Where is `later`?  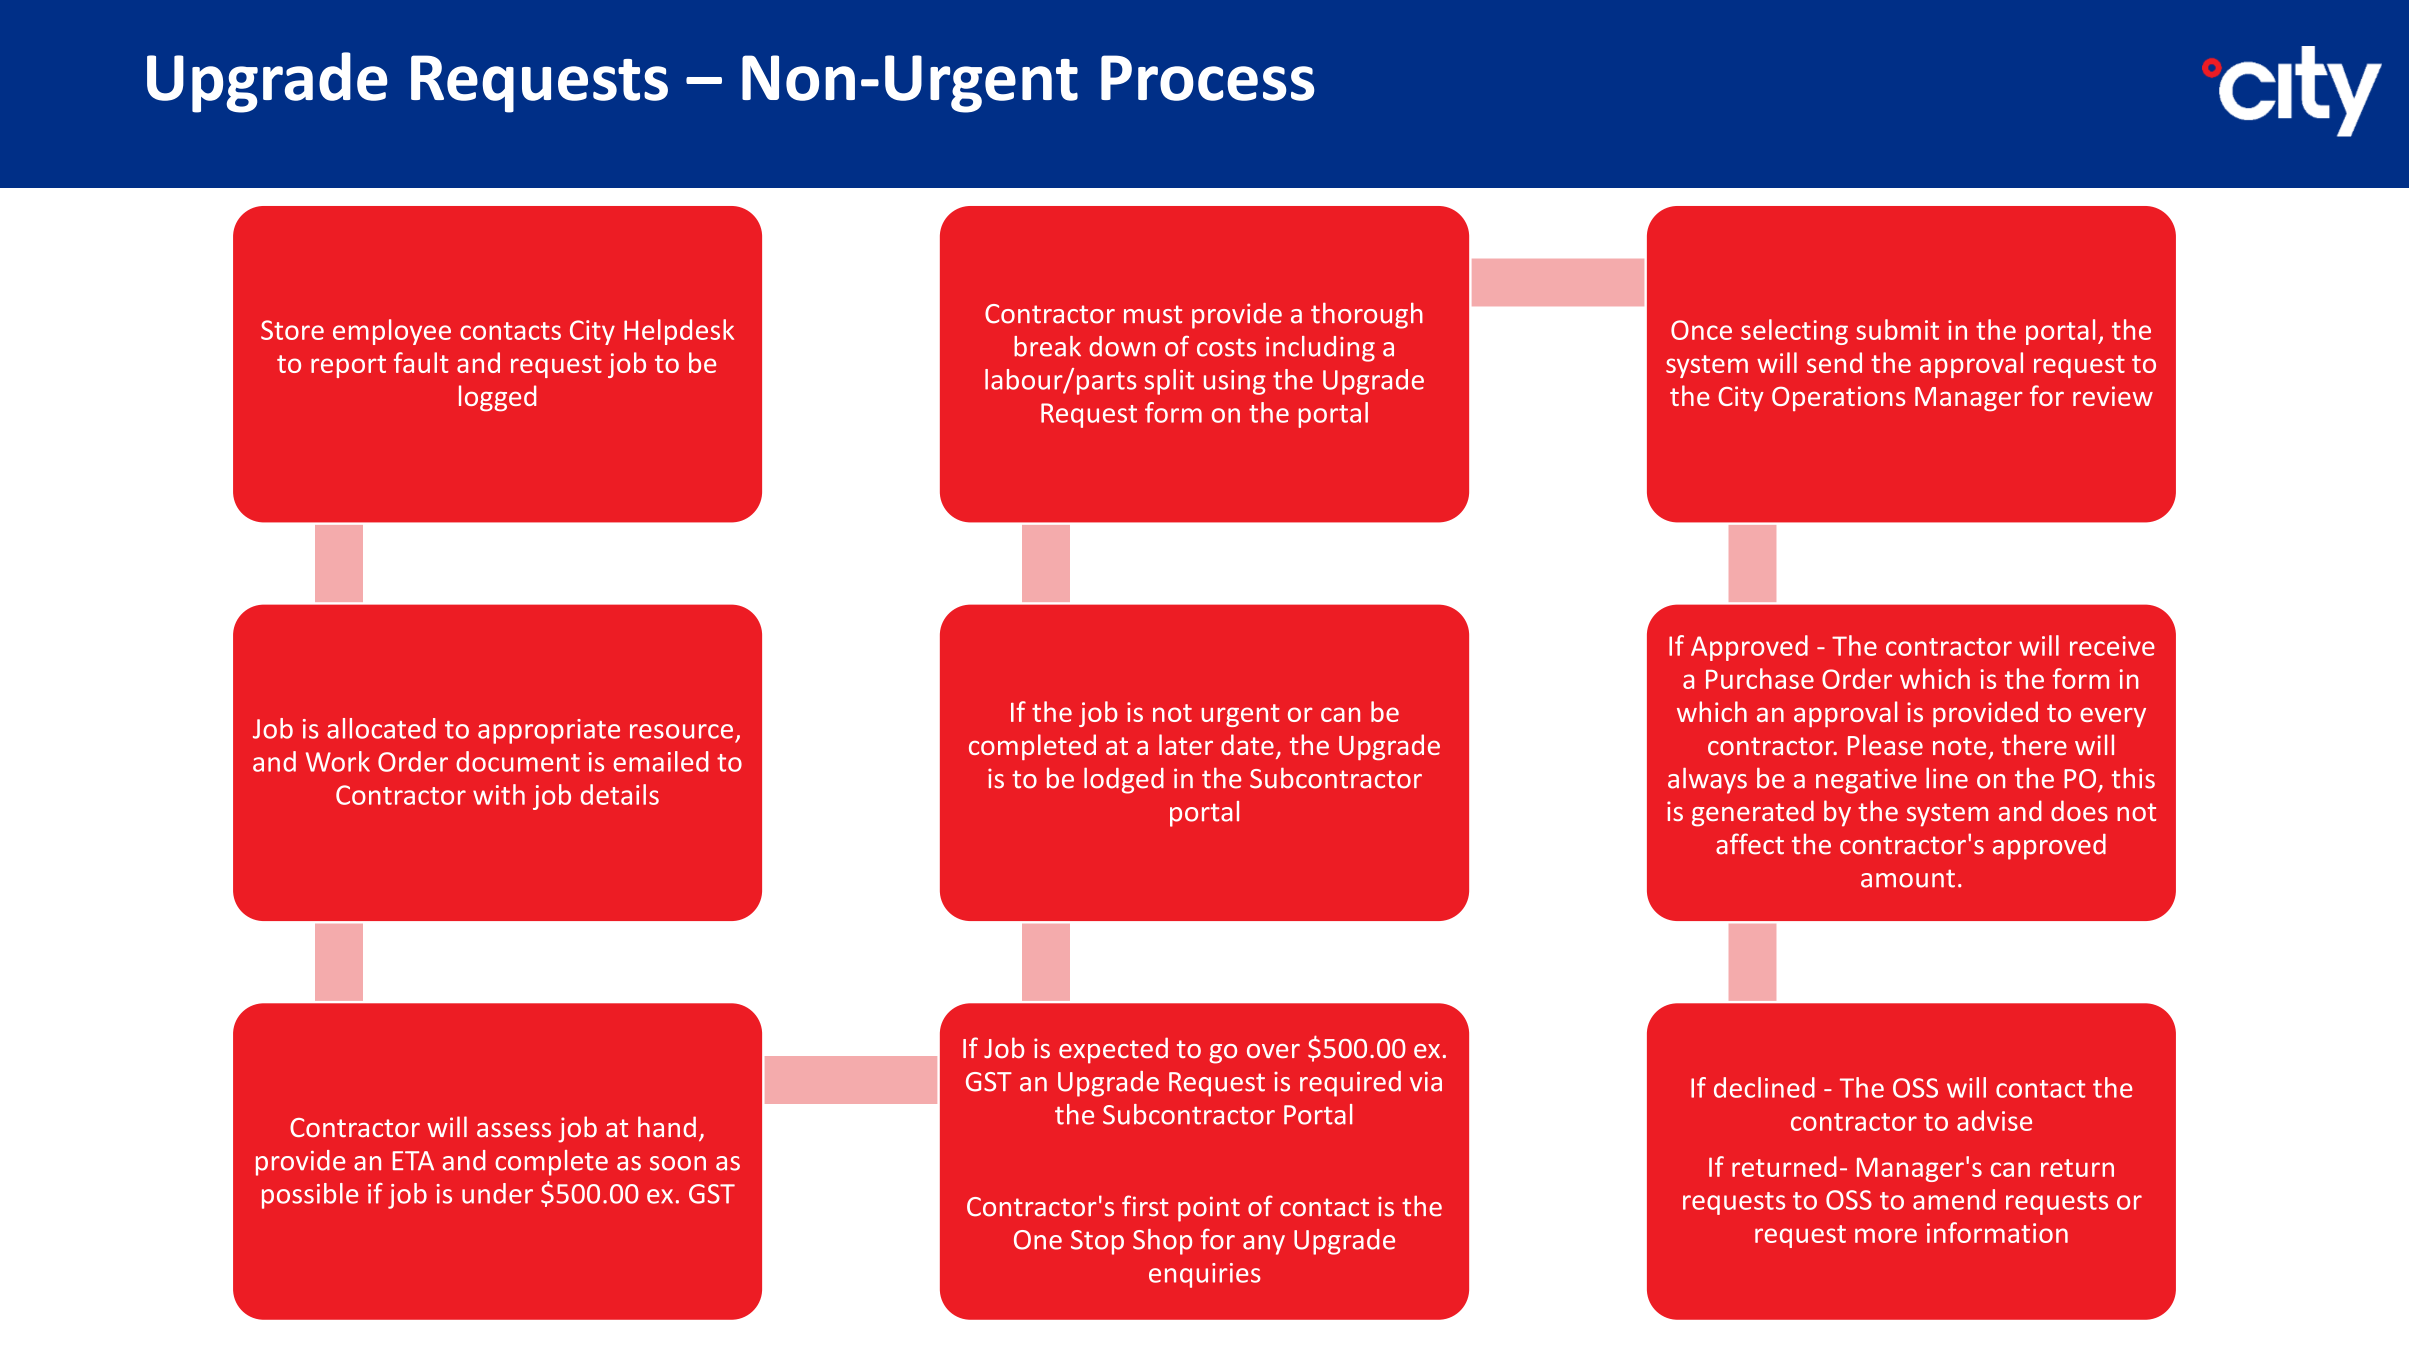 later is located at coordinates (1186, 744).
